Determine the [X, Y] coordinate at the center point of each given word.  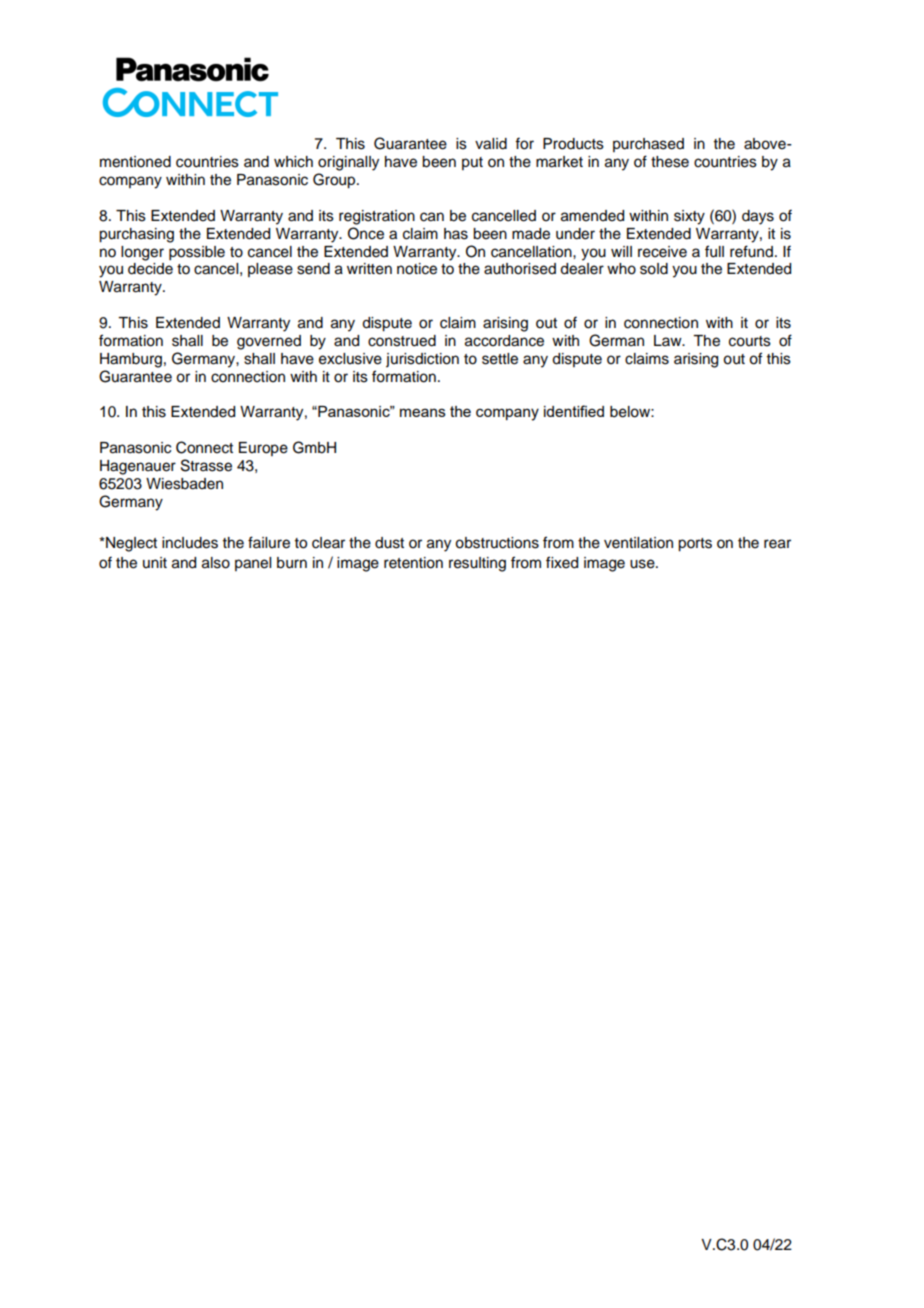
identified [574, 411]
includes [190, 543]
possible [197, 253]
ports [695, 545]
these [670, 162]
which [293, 162]
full [714, 251]
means [423, 412]
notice [417, 269]
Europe [263, 449]
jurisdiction [422, 360]
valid [491, 144]
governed [269, 342]
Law [669, 340]
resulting [477, 564]
